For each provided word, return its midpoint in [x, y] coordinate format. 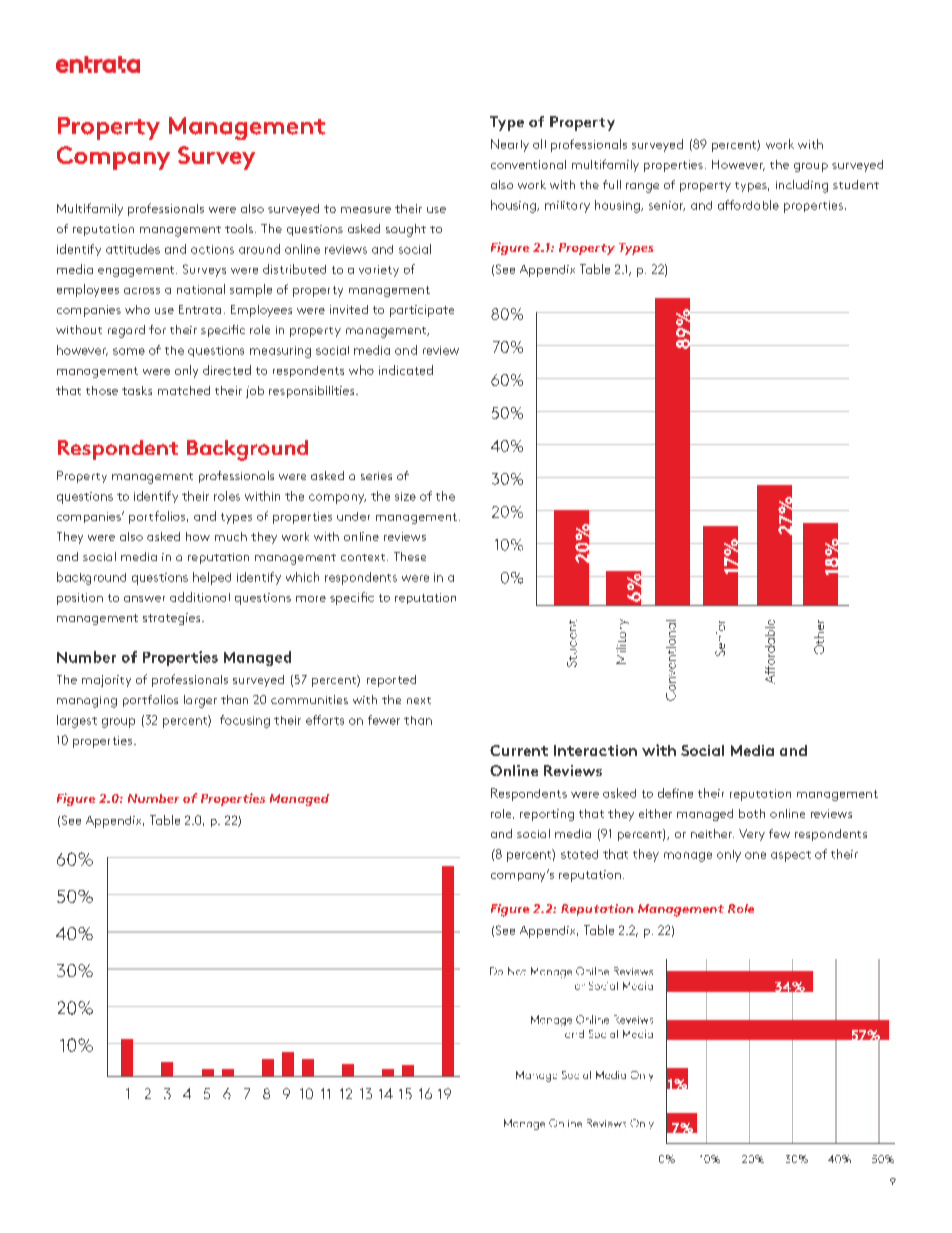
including [802, 186]
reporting [547, 815]
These [410, 556]
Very [752, 835]
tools [240, 228]
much [231, 536]
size [405, 496]
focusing [245, 721]
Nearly [510, 145]
